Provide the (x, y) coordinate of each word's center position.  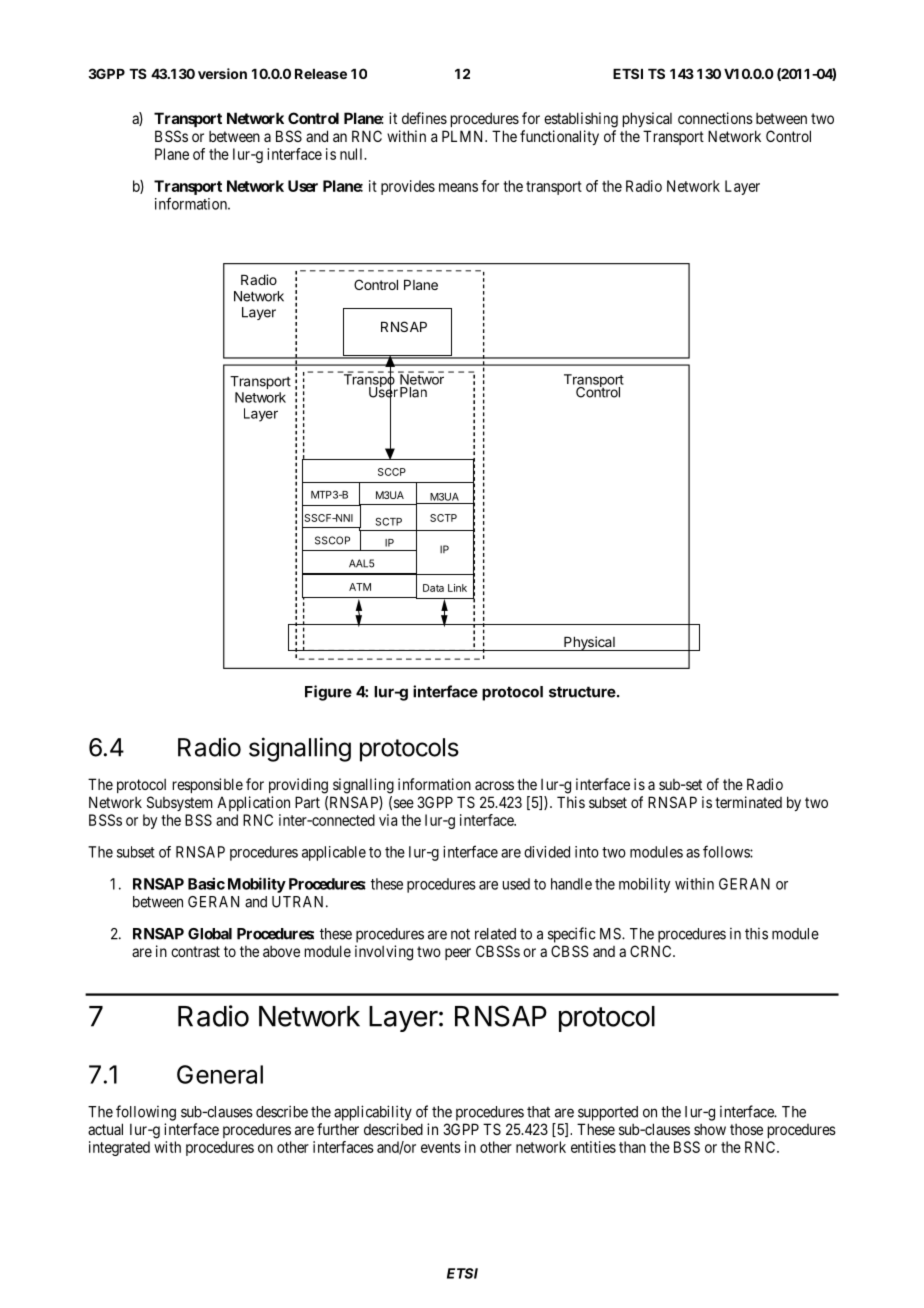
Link (457, 588)
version (222, 73)
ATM (360, 587)
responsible (208, 785)
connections (715, 118)
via (388, 820)
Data (433, 588)
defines (424, 118)
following (146, 1113)
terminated (748, 802)
